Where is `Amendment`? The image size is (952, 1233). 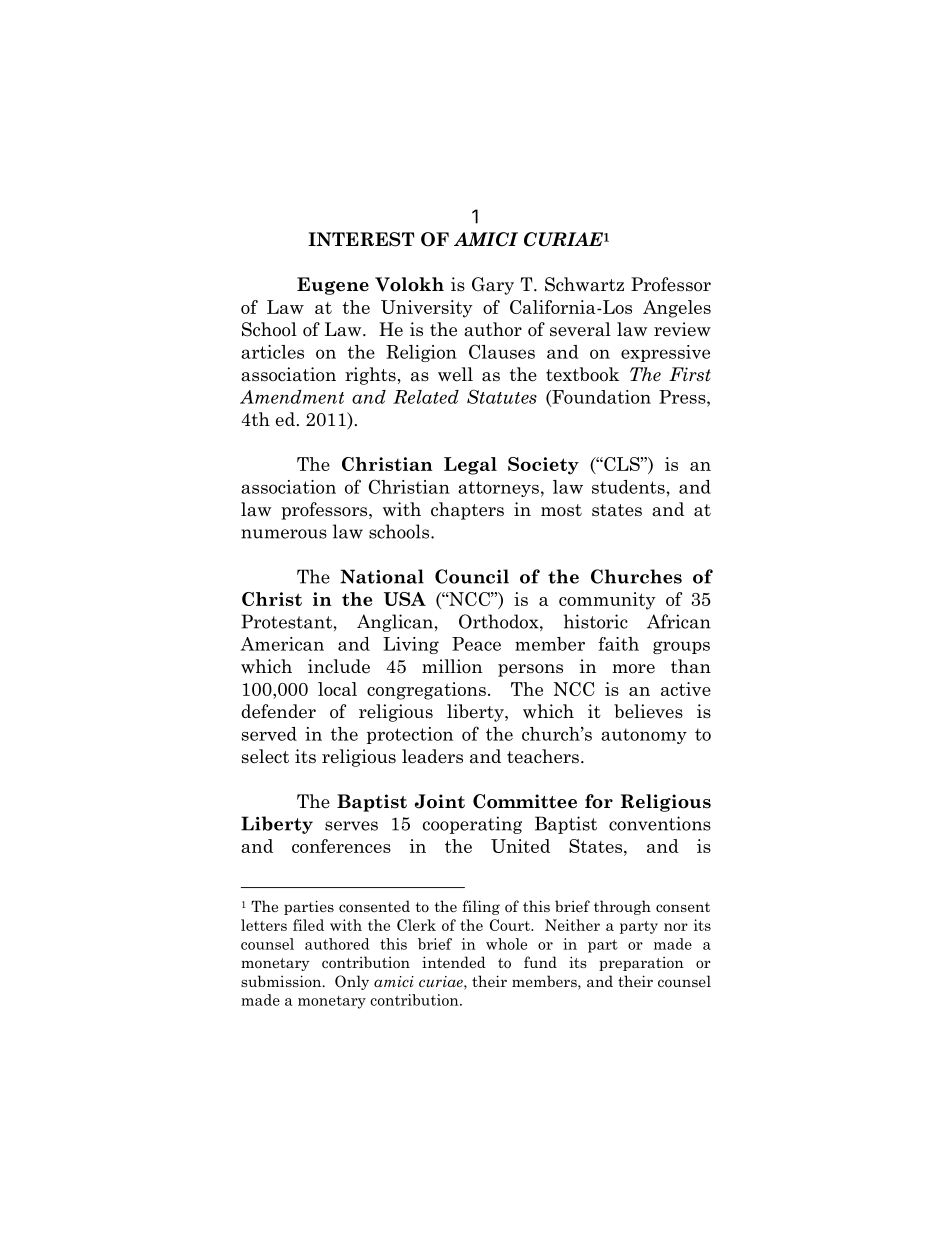 Amendment is located at coordinates (292, 397).
